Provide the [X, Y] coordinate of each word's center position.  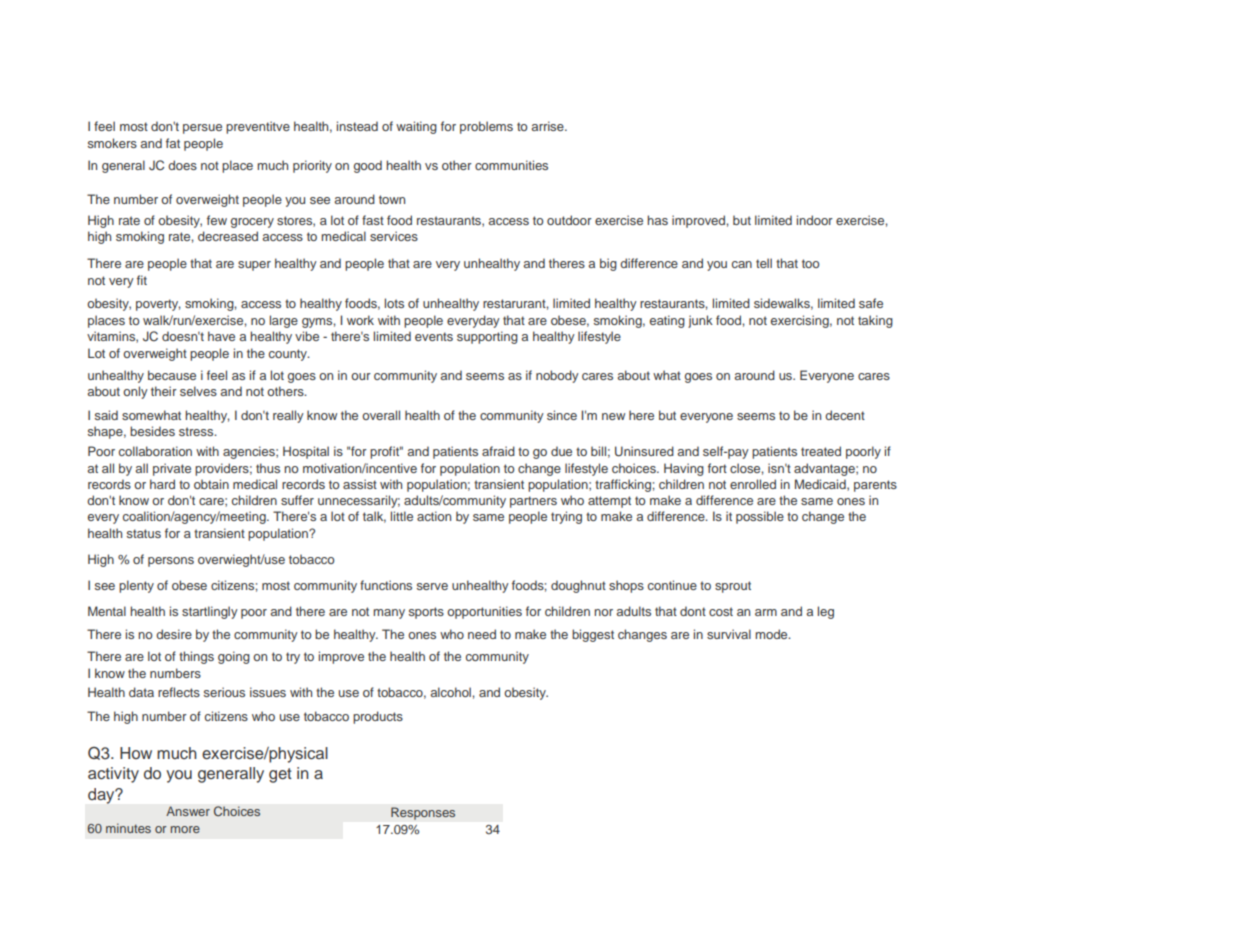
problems [486, 127]
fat [173, 143]
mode [772, 634]
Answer [188, 811]
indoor [815, 220]
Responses [423, 813]
